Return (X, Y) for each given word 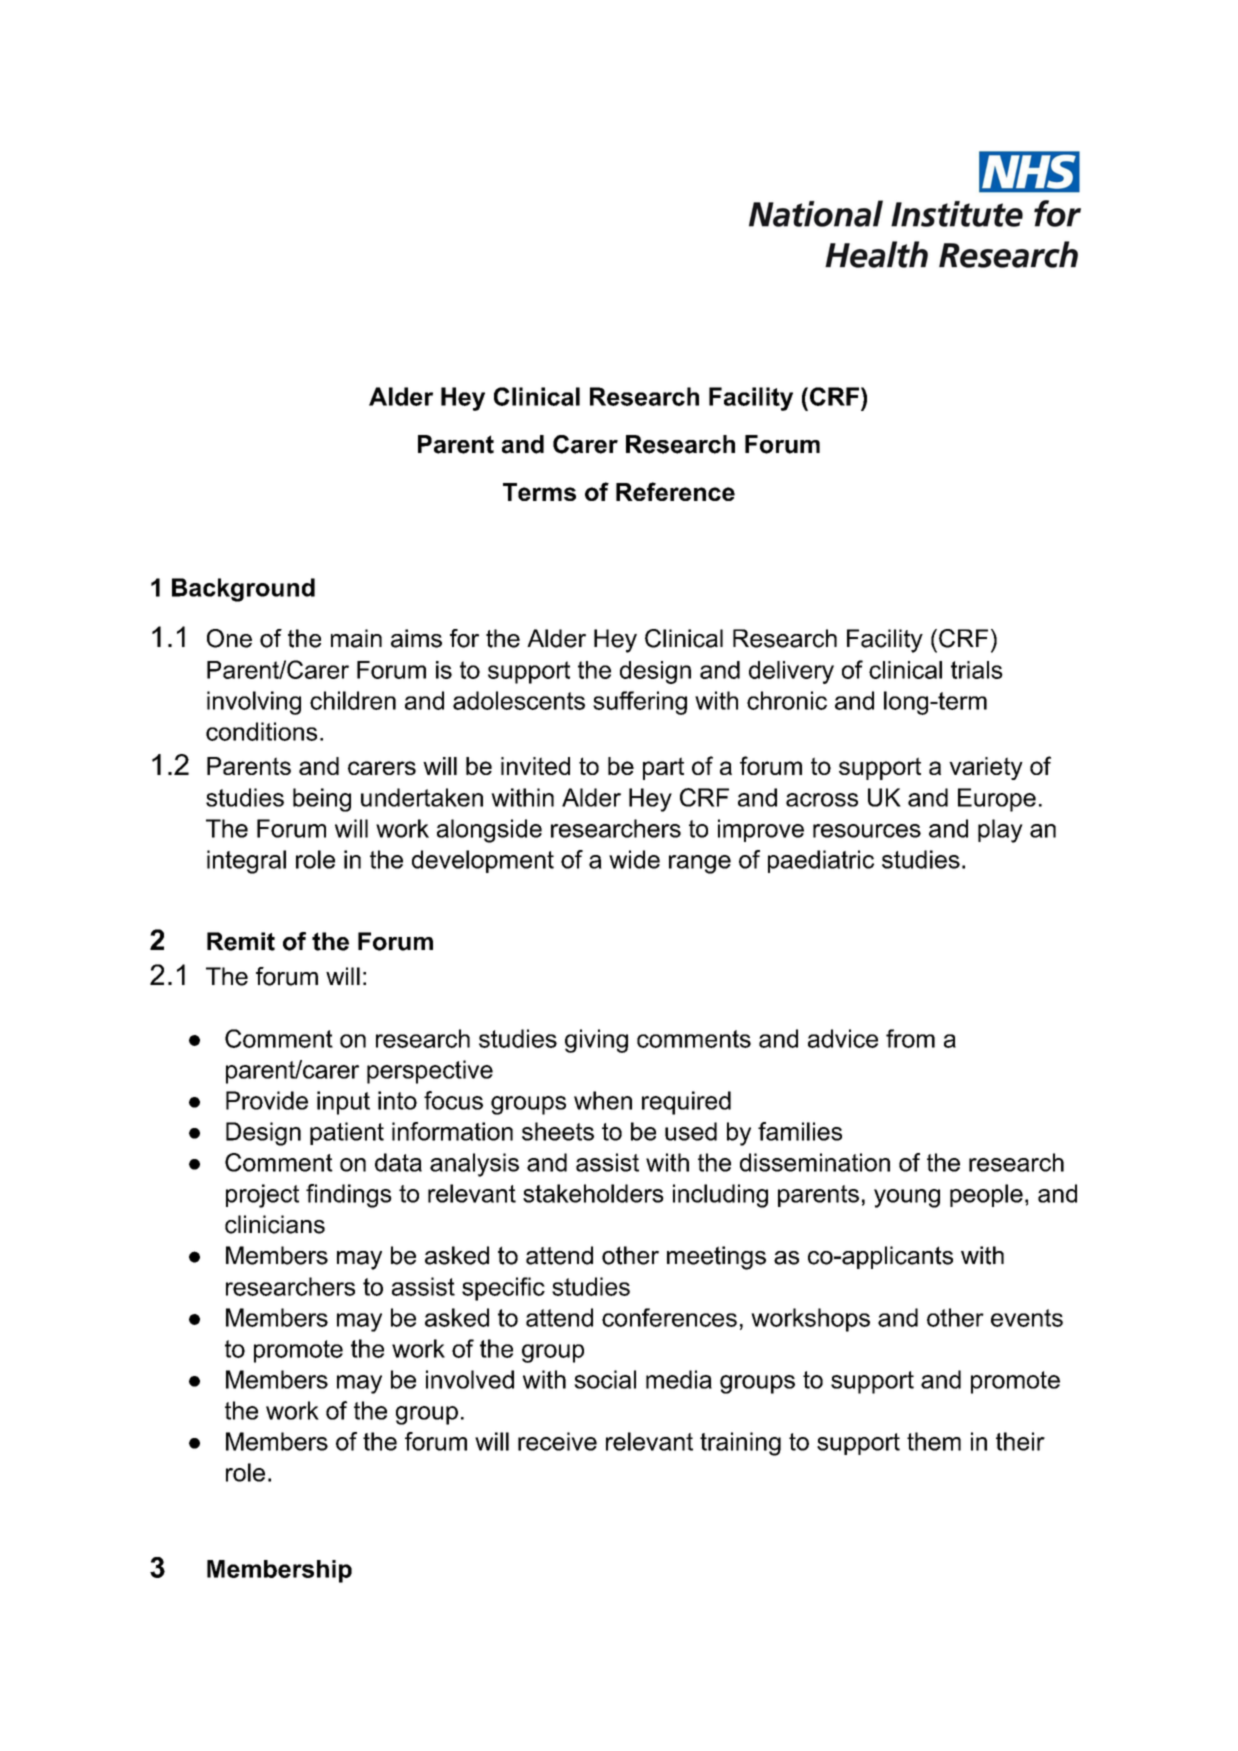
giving (596, 1041)
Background (243, 590)
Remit (241, 941)
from (910, 1038)
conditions (261, 731)
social (605, 1379)
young (907, 1198)
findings (349, 1196)
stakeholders (593, 1193)
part (663, 768)
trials (977, 670)
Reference (675, 491)
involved (470, 1379)
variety (986, 768)
